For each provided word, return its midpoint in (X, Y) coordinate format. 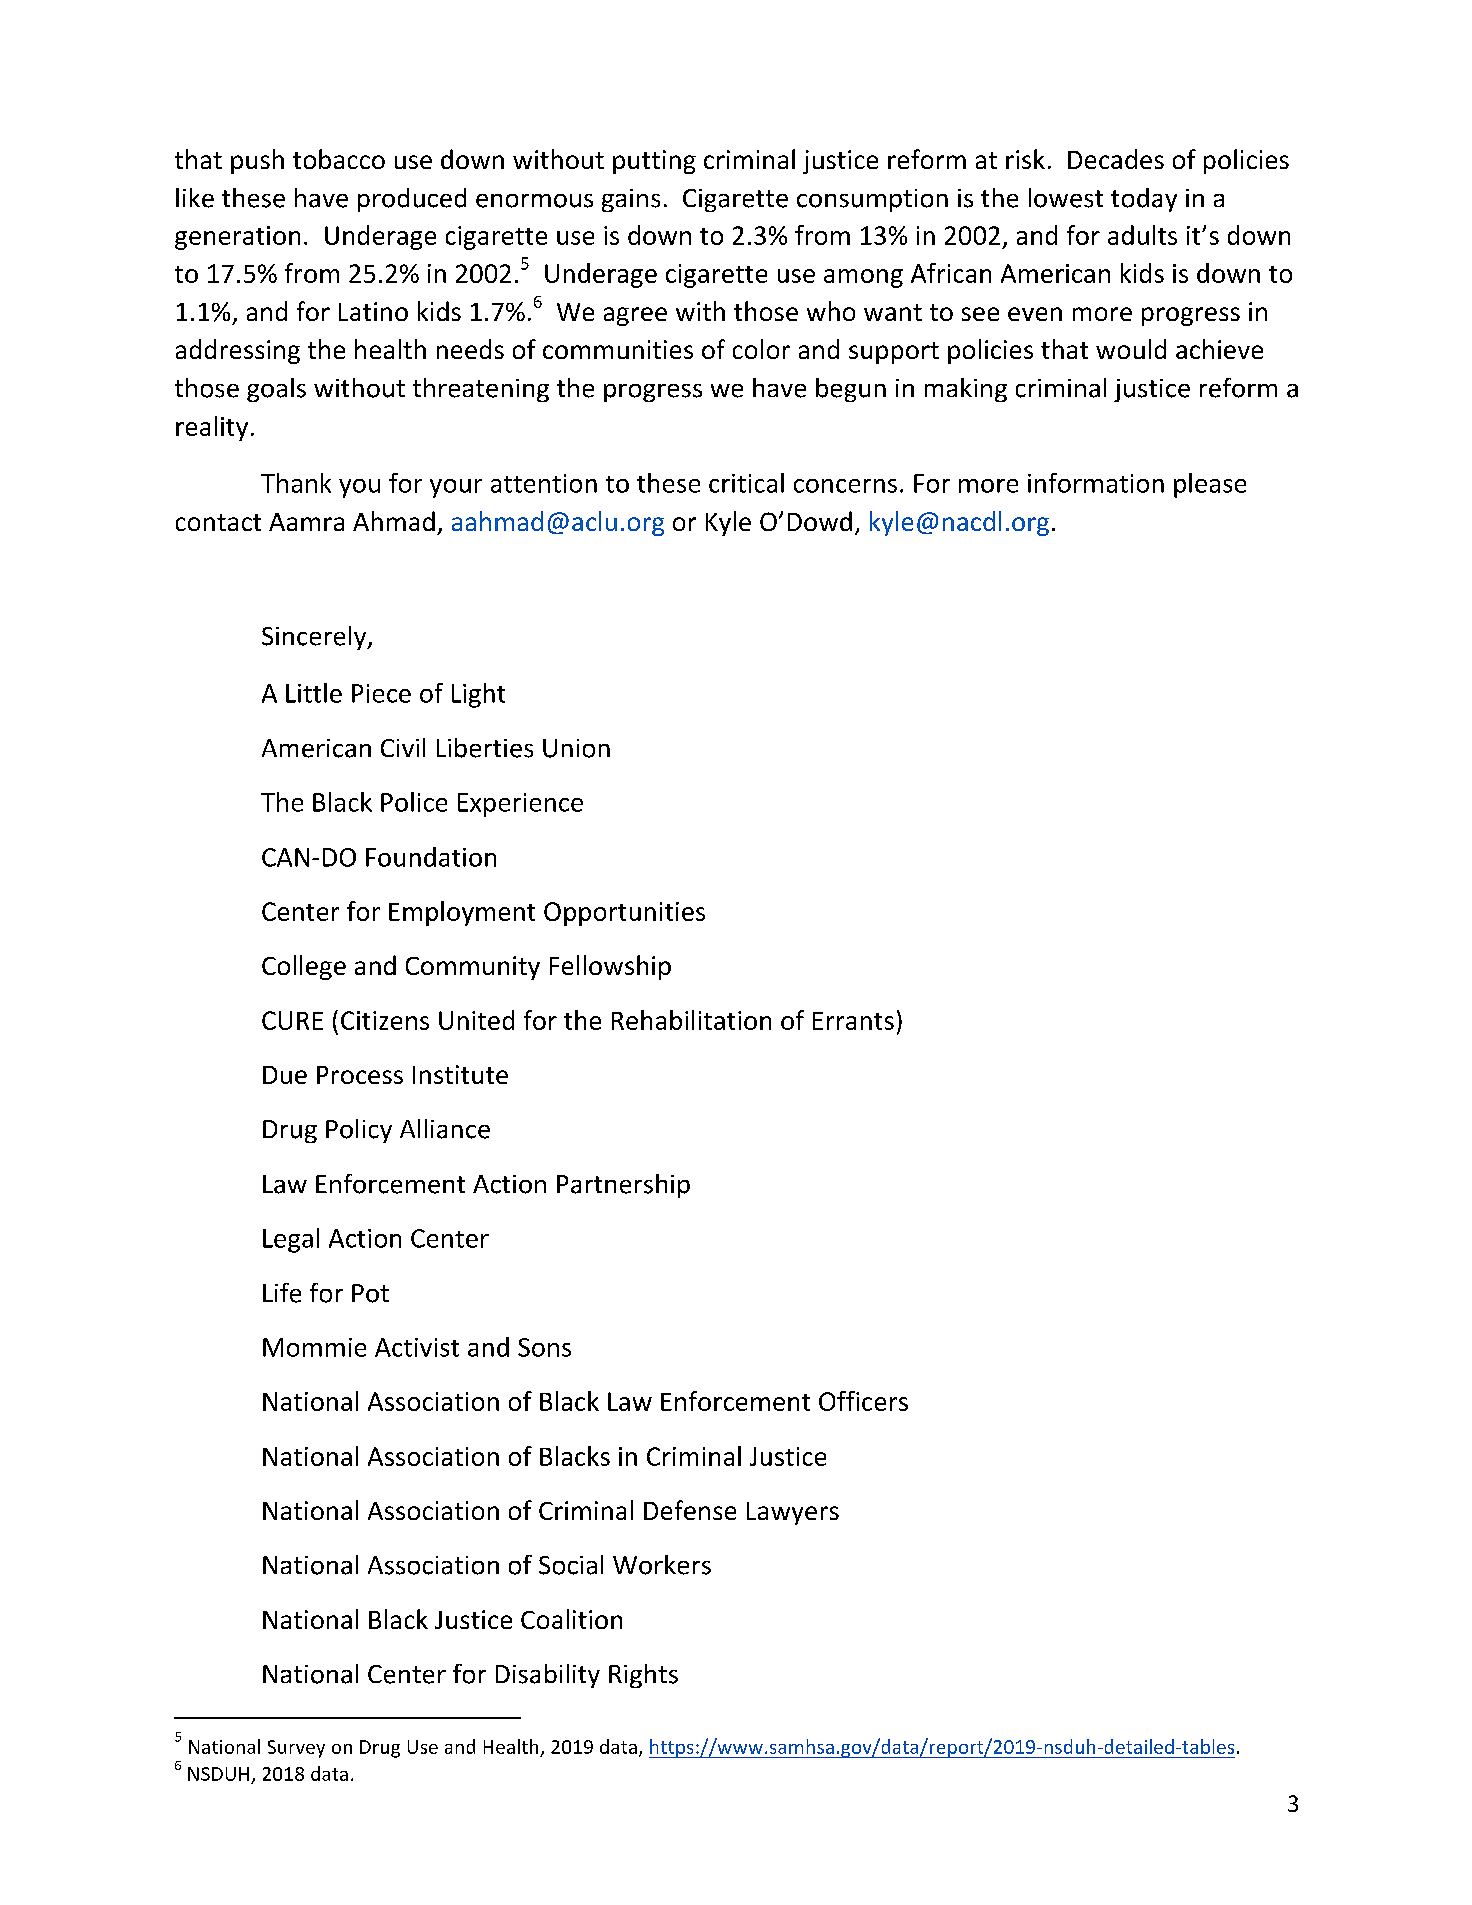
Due (285, 1075)
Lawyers (793, 1513)
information (1096, 483)
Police (414, 802)
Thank (296, 483)
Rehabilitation (691, 1020)
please (1210, 485)
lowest (1066, 198)
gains (631, 200)
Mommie (314, 1347)
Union (576, 748)
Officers (863, 1401)
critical (746, 483)
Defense (690, 1510)
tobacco (339, 159)
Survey (296, 1749)
